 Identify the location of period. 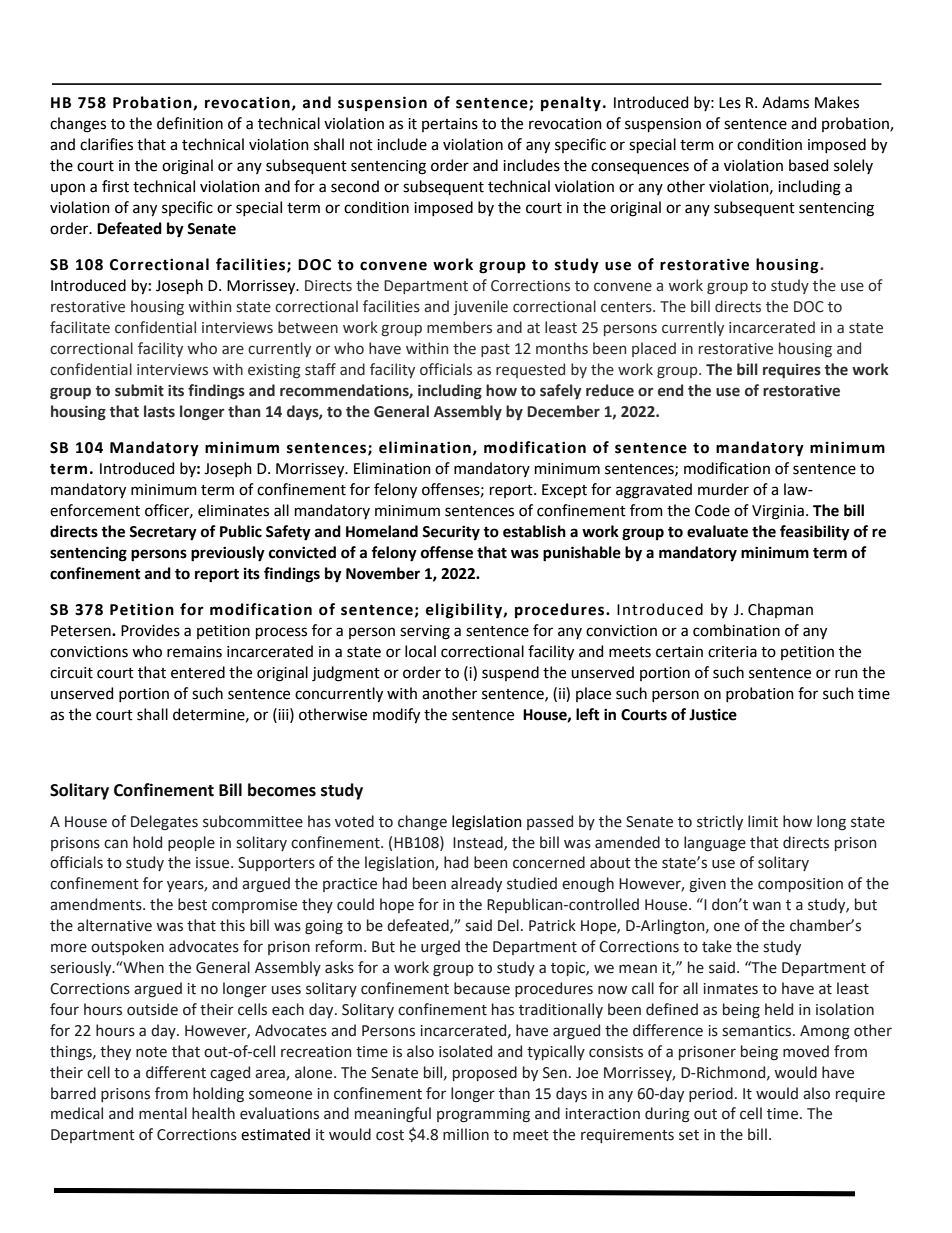
(711, 1094).
